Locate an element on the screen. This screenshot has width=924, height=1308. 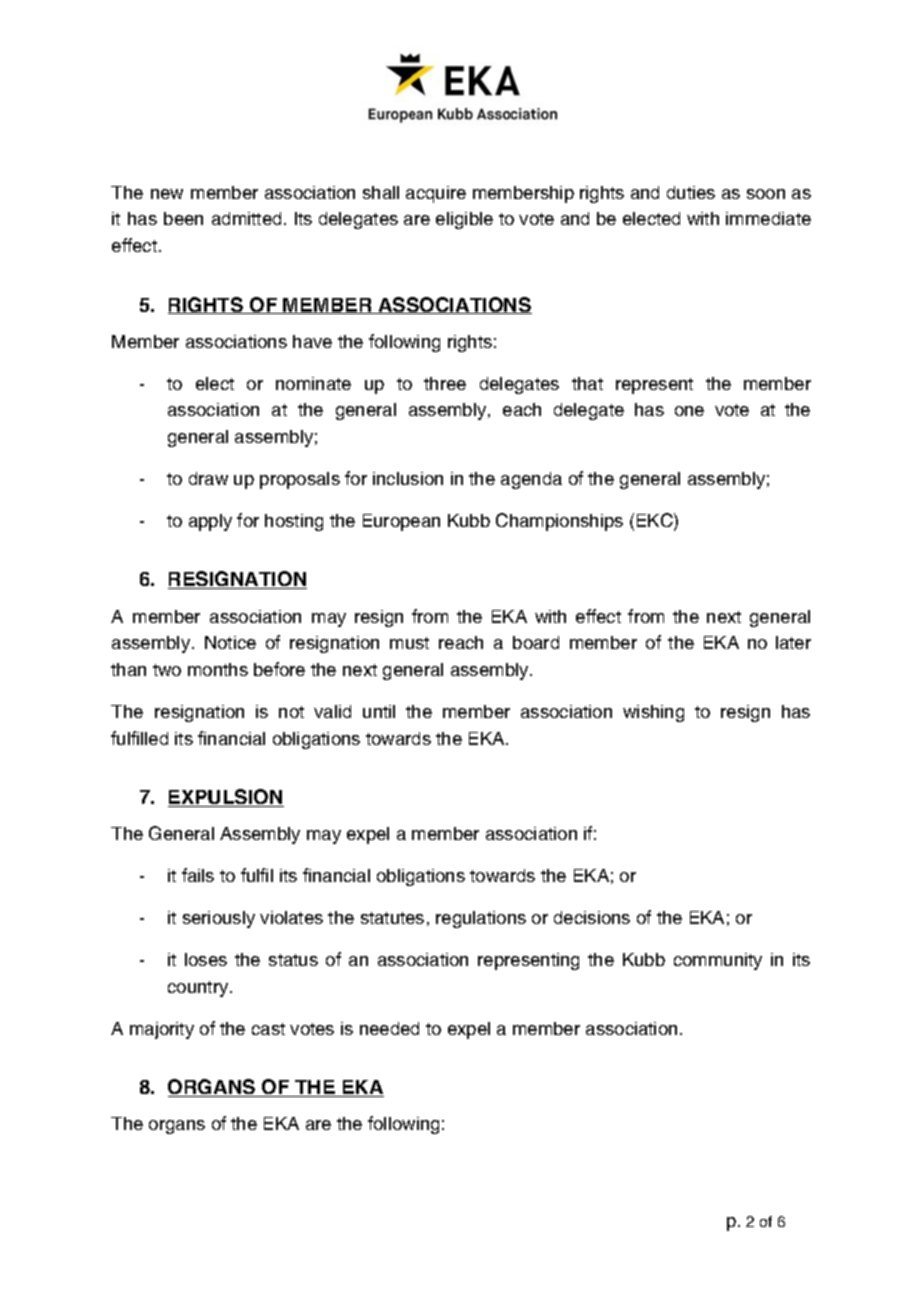
needed is located at coordinates (389, 1028).
